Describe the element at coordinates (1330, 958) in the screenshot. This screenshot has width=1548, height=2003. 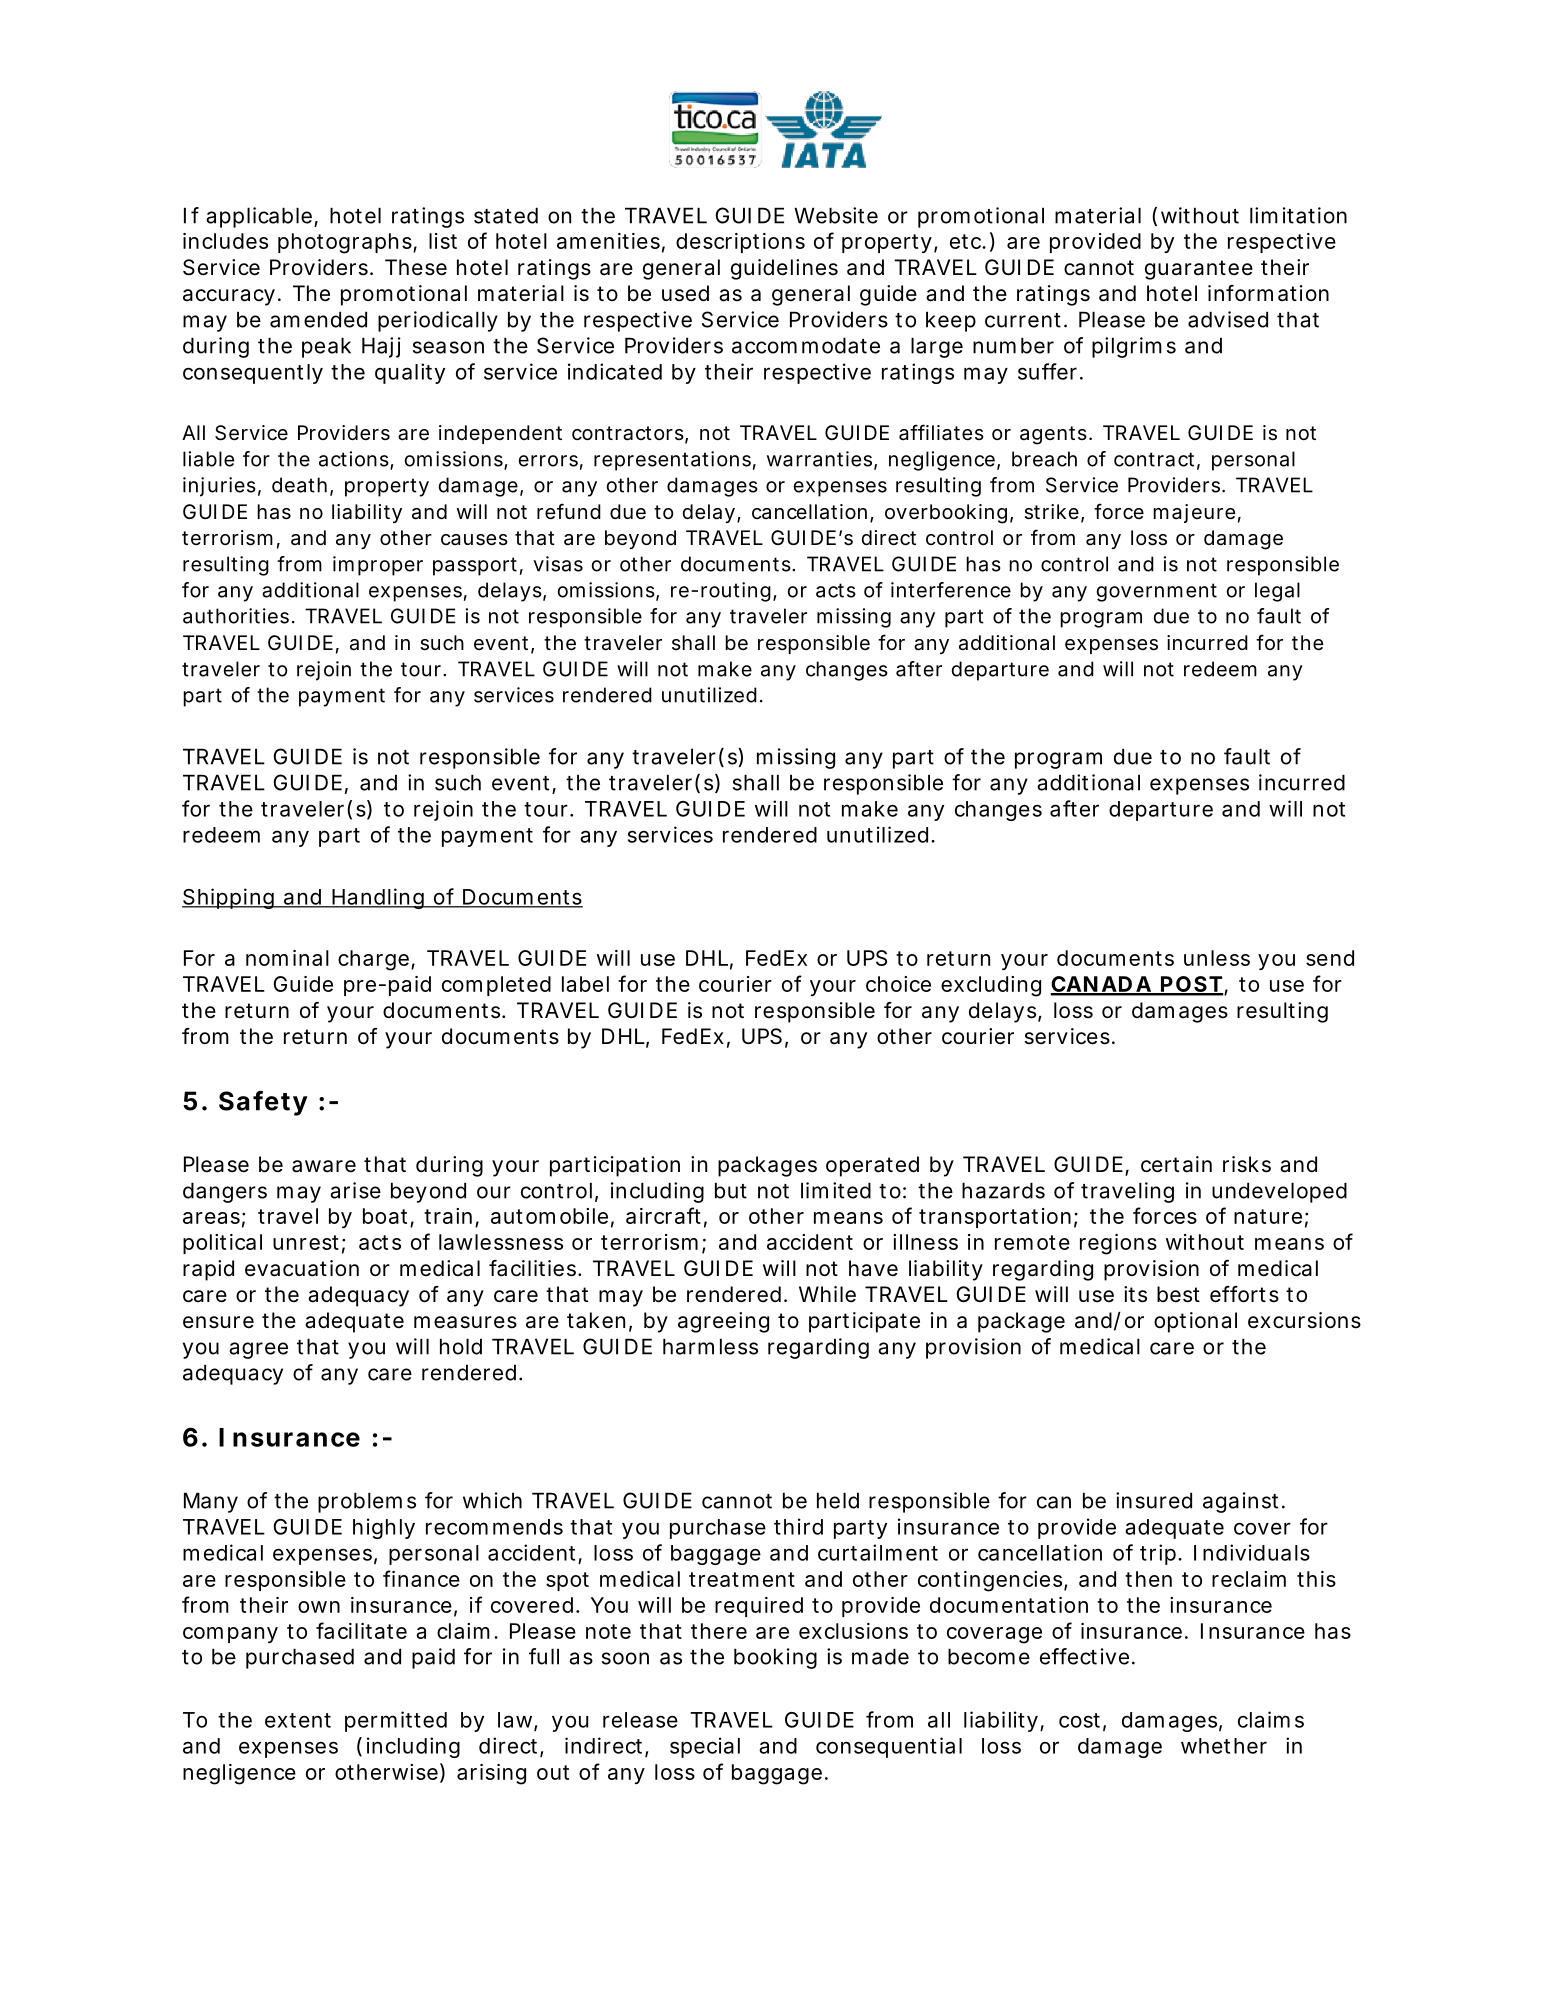
I see `send` at that location.
